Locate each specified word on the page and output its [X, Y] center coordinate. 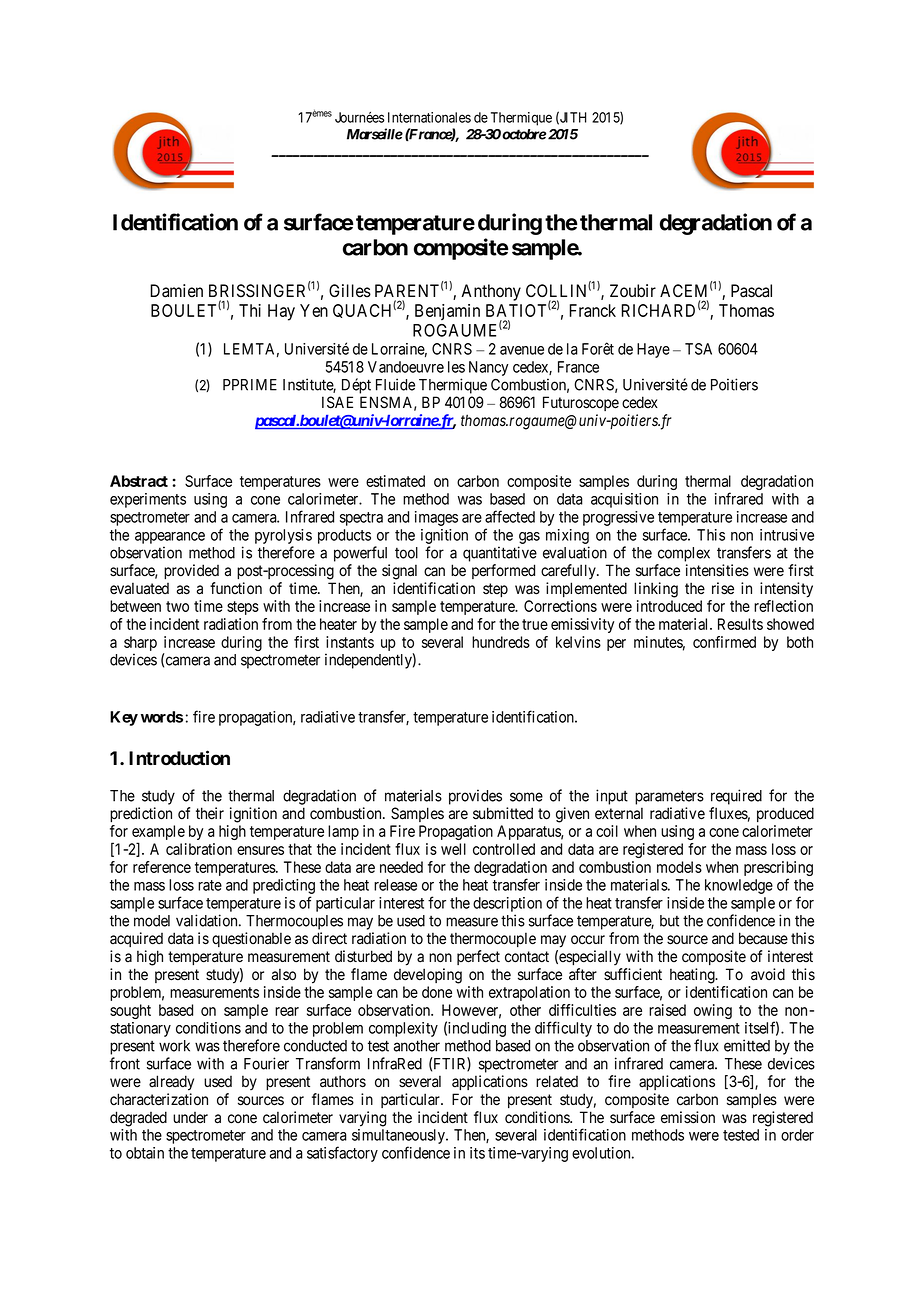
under [190, 1118]
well [453, 849]
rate [210, 885]
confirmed [724, 642]
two [177, 606]
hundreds [501, 642]
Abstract [139, 481]
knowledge [739, 886]
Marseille [375, 134]
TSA [698, 349]
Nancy [488, 368]
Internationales [429, 117]
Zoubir [633, 291]
